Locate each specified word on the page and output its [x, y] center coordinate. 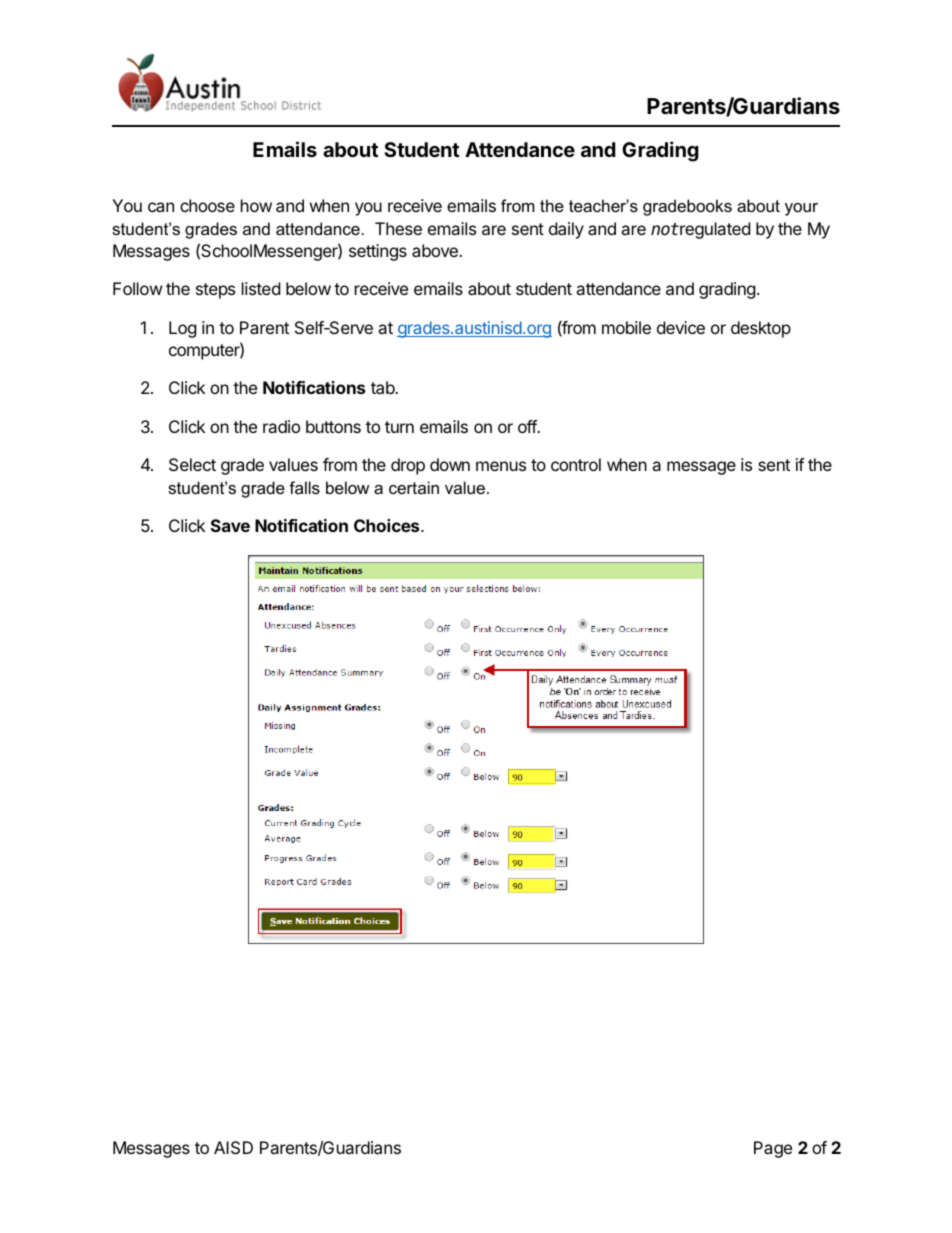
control [576, 464]
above [436, 250]
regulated [714, 230]
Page [773, 1149]
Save [230, 525]
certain [414, 487]
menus [501, 466]
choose [207, 205]
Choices [388, 525]
